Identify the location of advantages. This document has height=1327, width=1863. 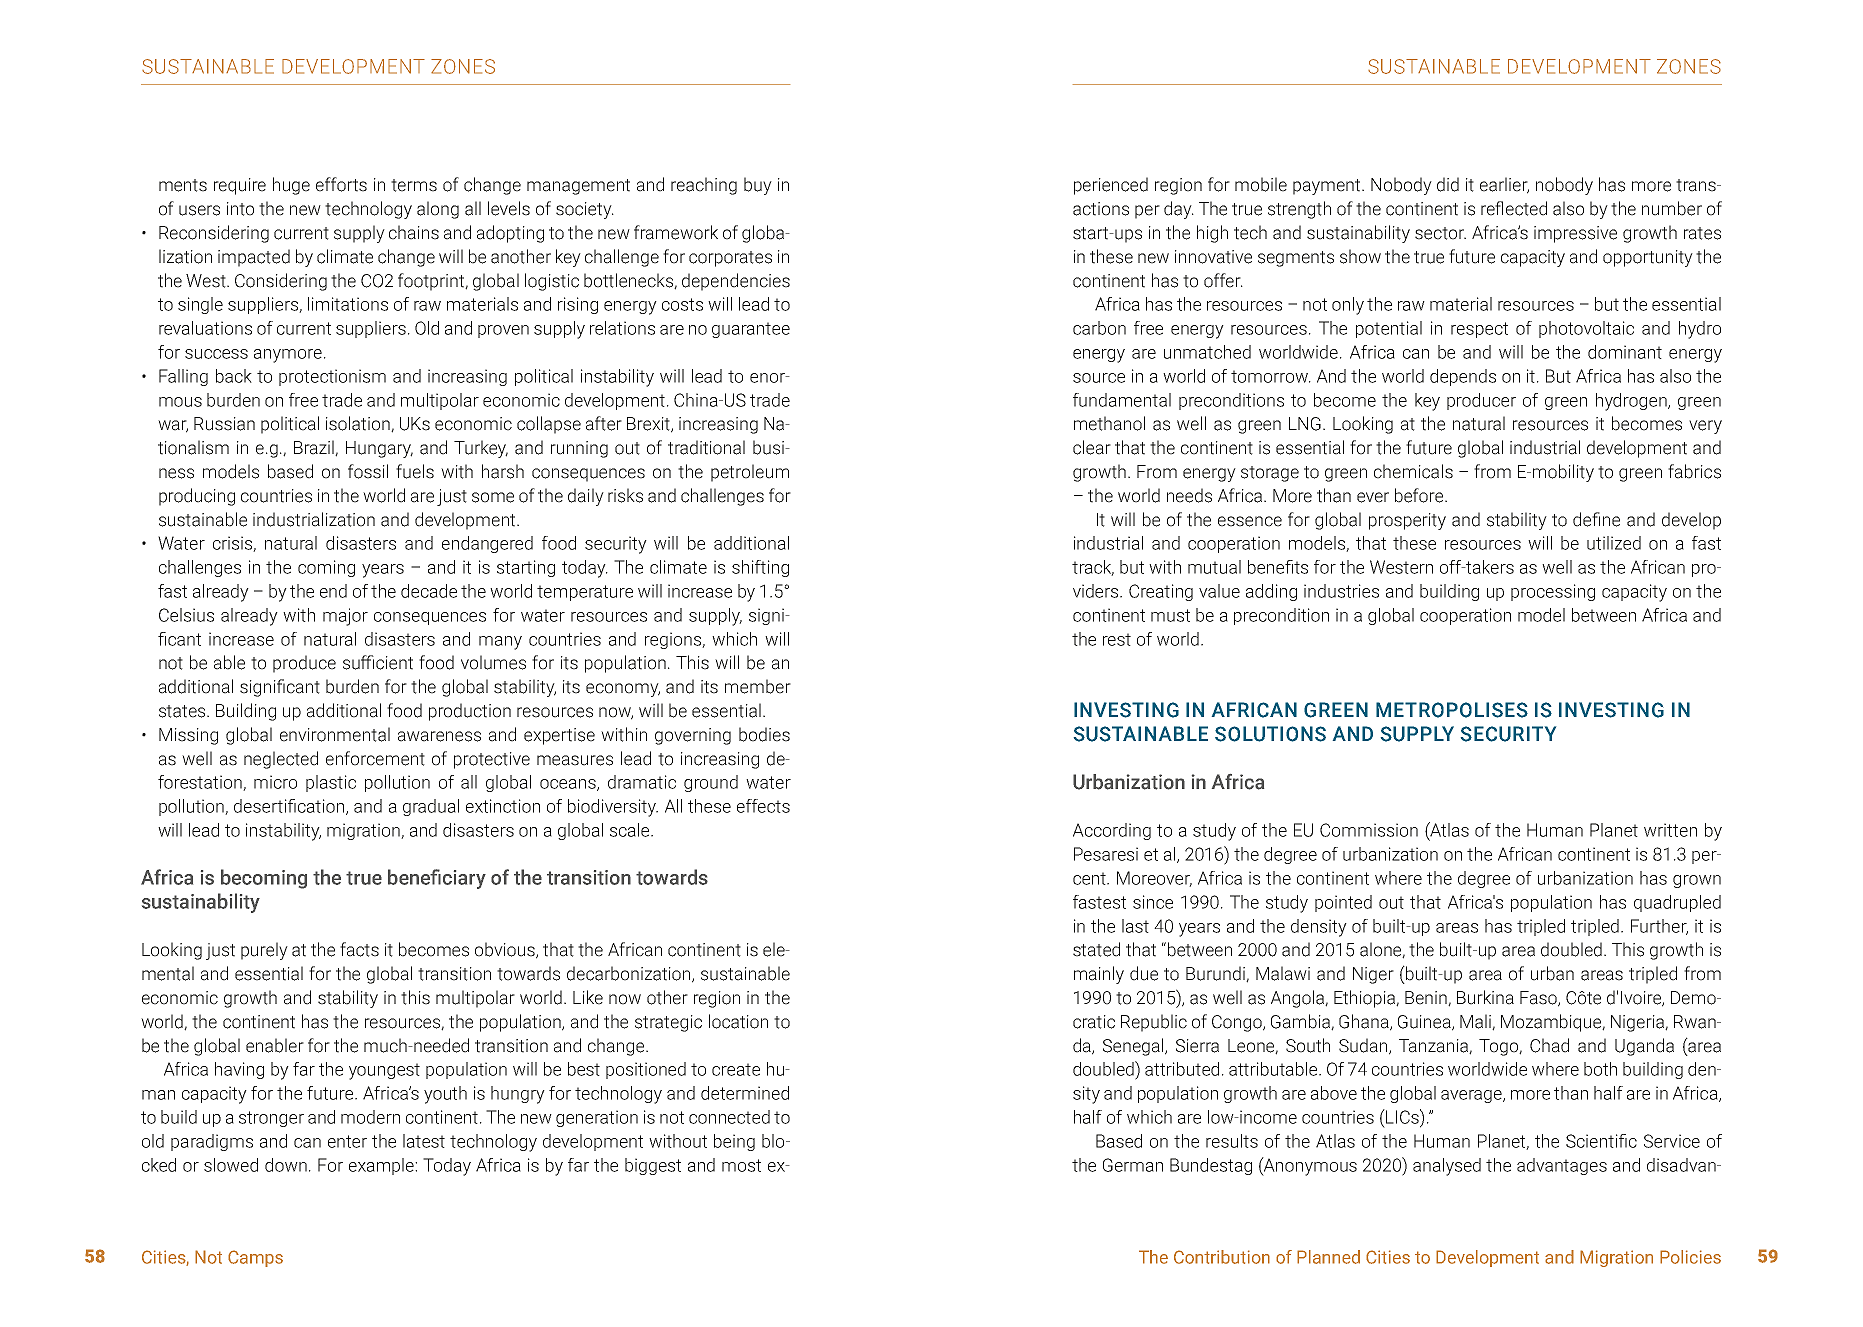
(1562, 1166).
